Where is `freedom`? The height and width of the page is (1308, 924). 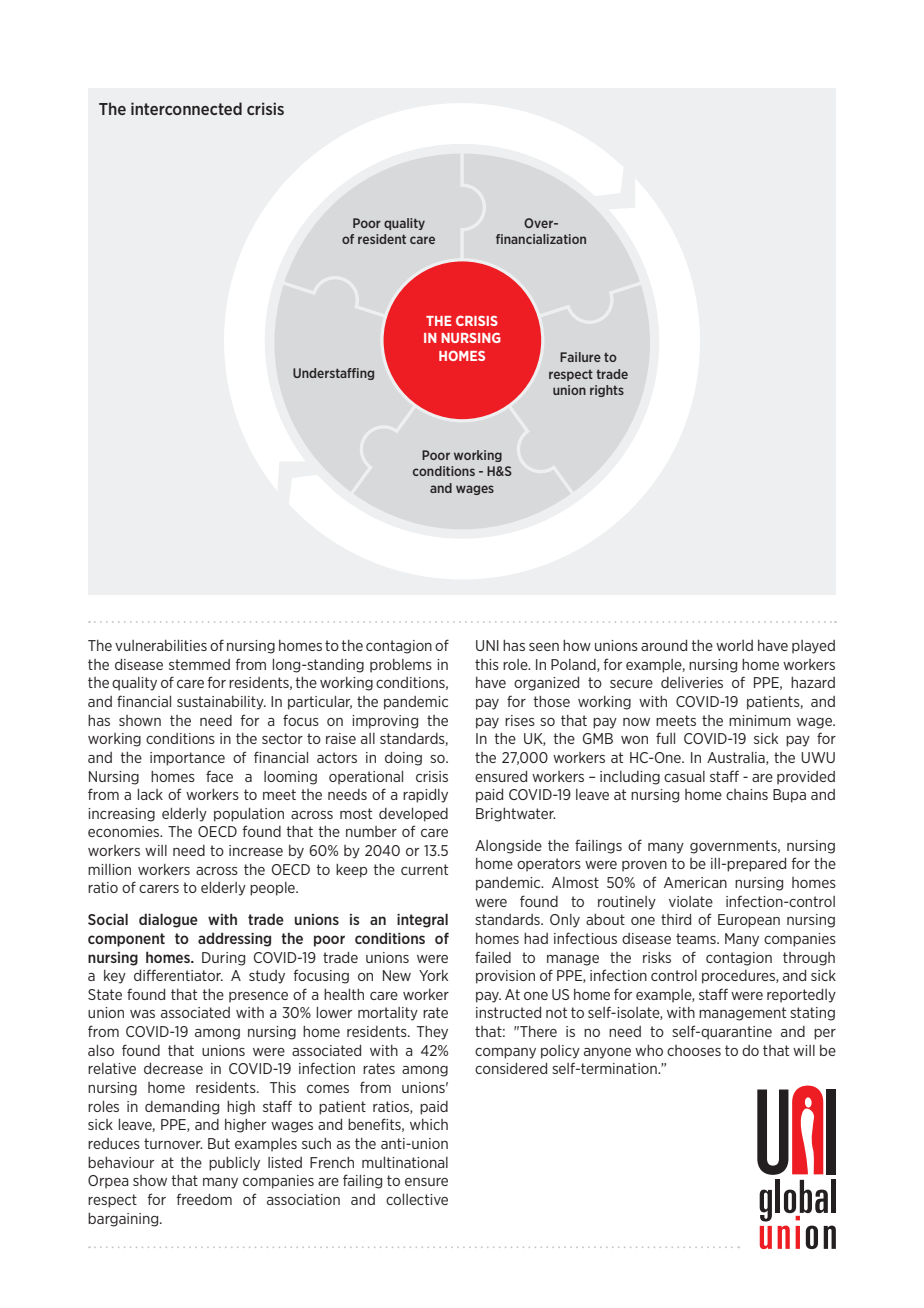
freedom is located at coordinates (204, 1199).
